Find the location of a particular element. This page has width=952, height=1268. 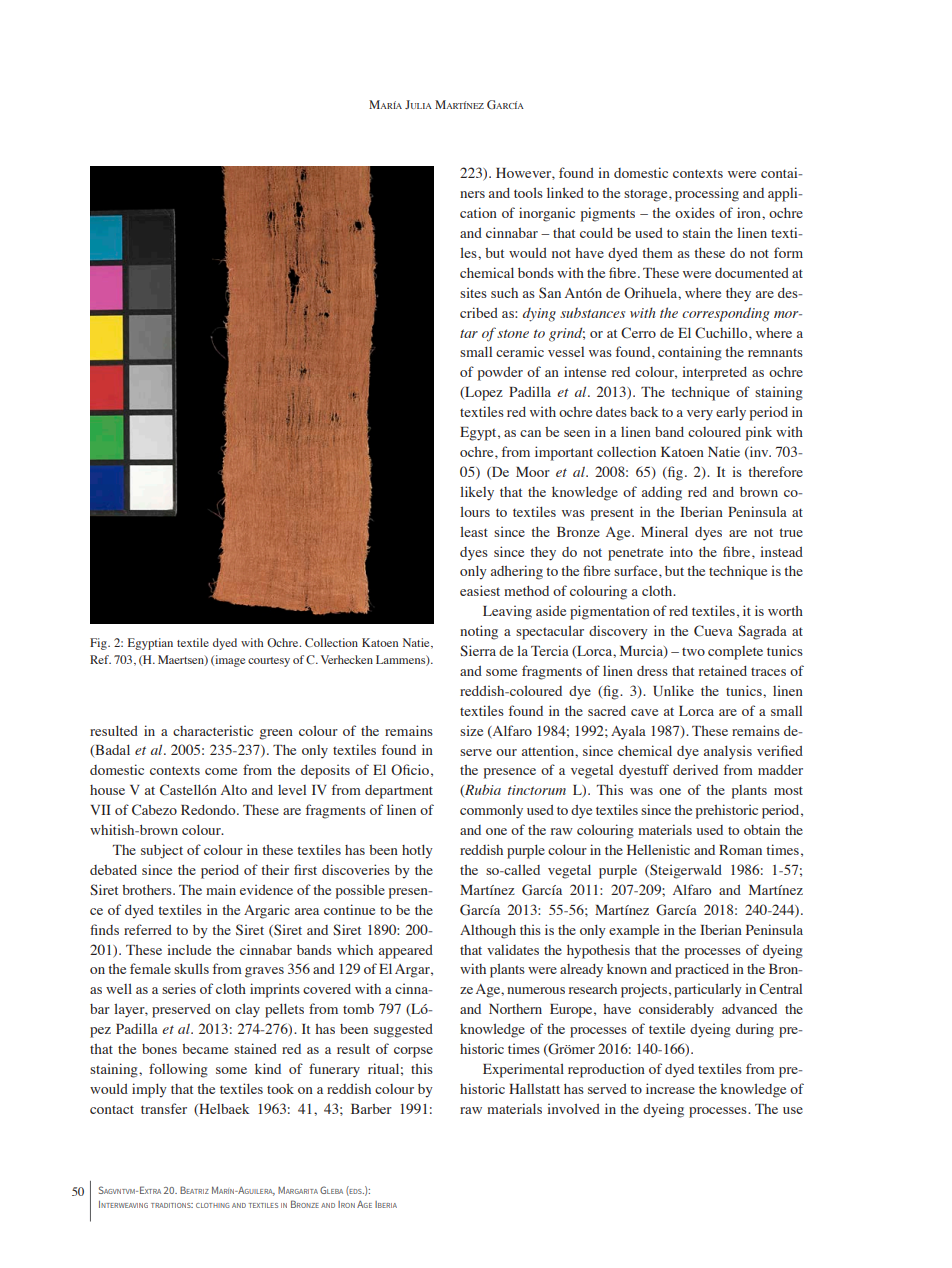

oxides is located at coordinates (695, 212).
